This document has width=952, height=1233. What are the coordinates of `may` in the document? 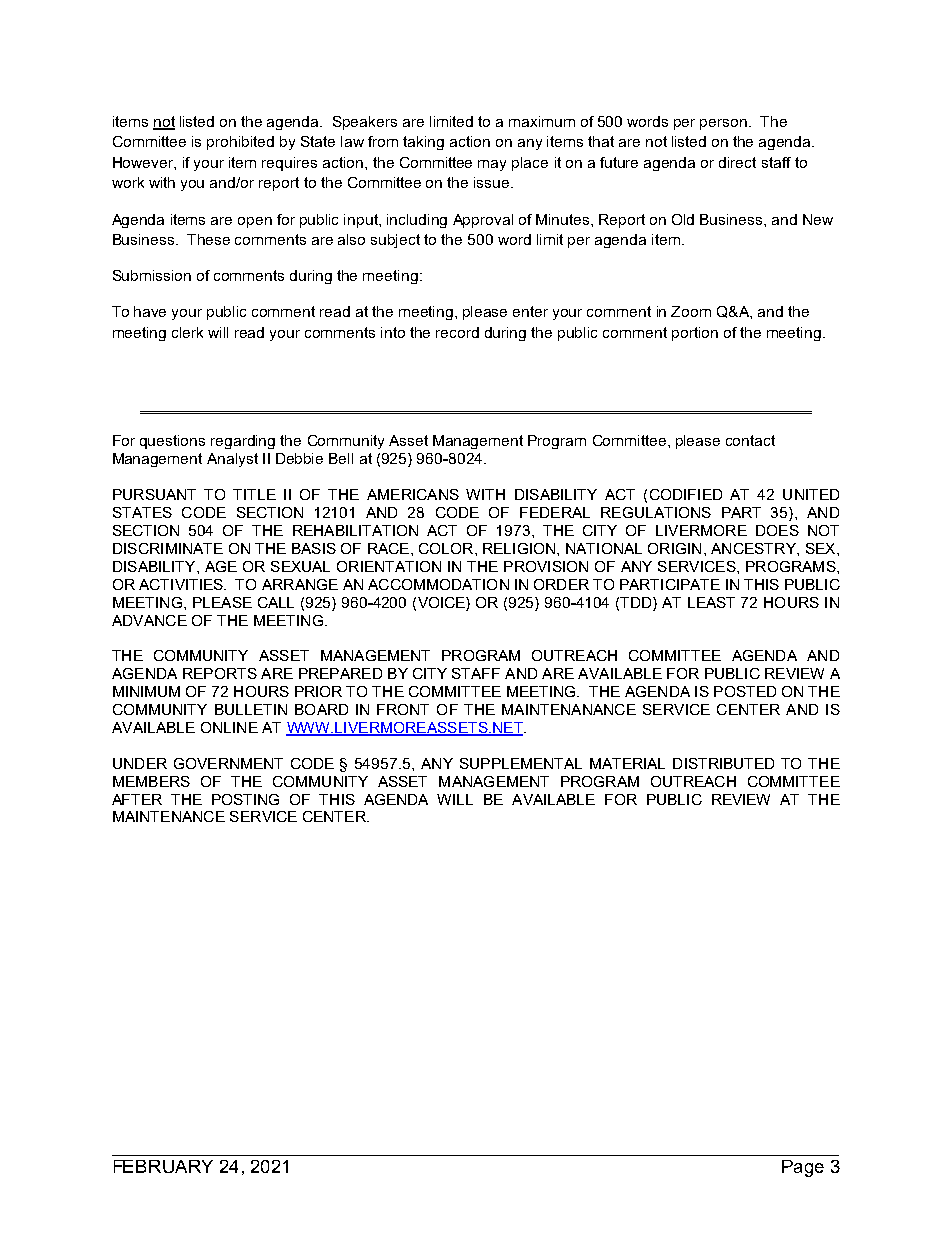 It's located at (492, 165).
